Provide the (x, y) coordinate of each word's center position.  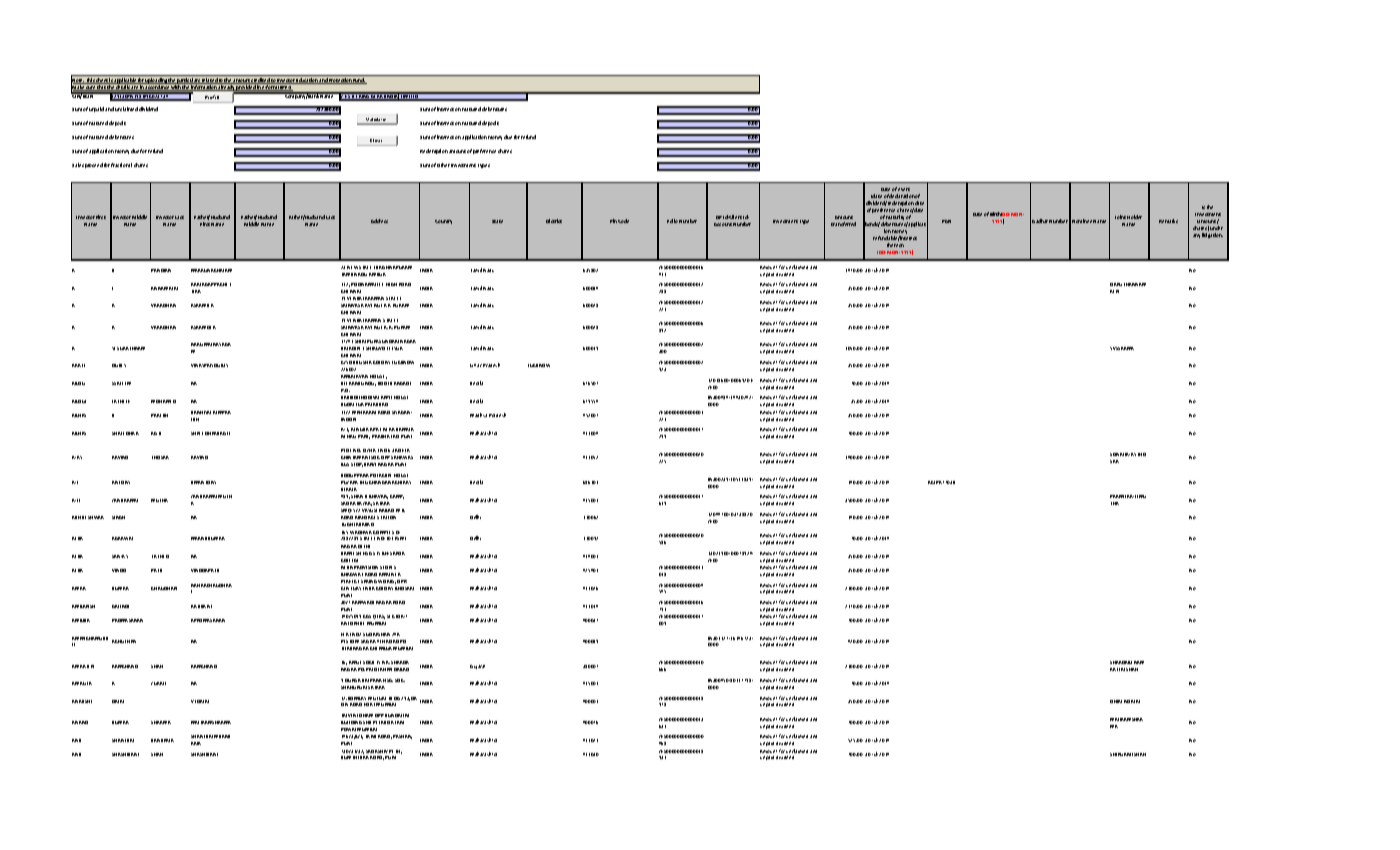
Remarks (1168, 221)
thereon (895, 245)
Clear (376, 140)
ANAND (80, 722)
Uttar (476, 365)
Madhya (478, 415)
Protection (340, 81)
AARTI (78, 365)
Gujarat (477, 667)
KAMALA (405, 429)
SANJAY (120, 556)
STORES (388, 567)
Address (379, 221)
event (904, 189)
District (554, 221)
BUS (345, 464)
